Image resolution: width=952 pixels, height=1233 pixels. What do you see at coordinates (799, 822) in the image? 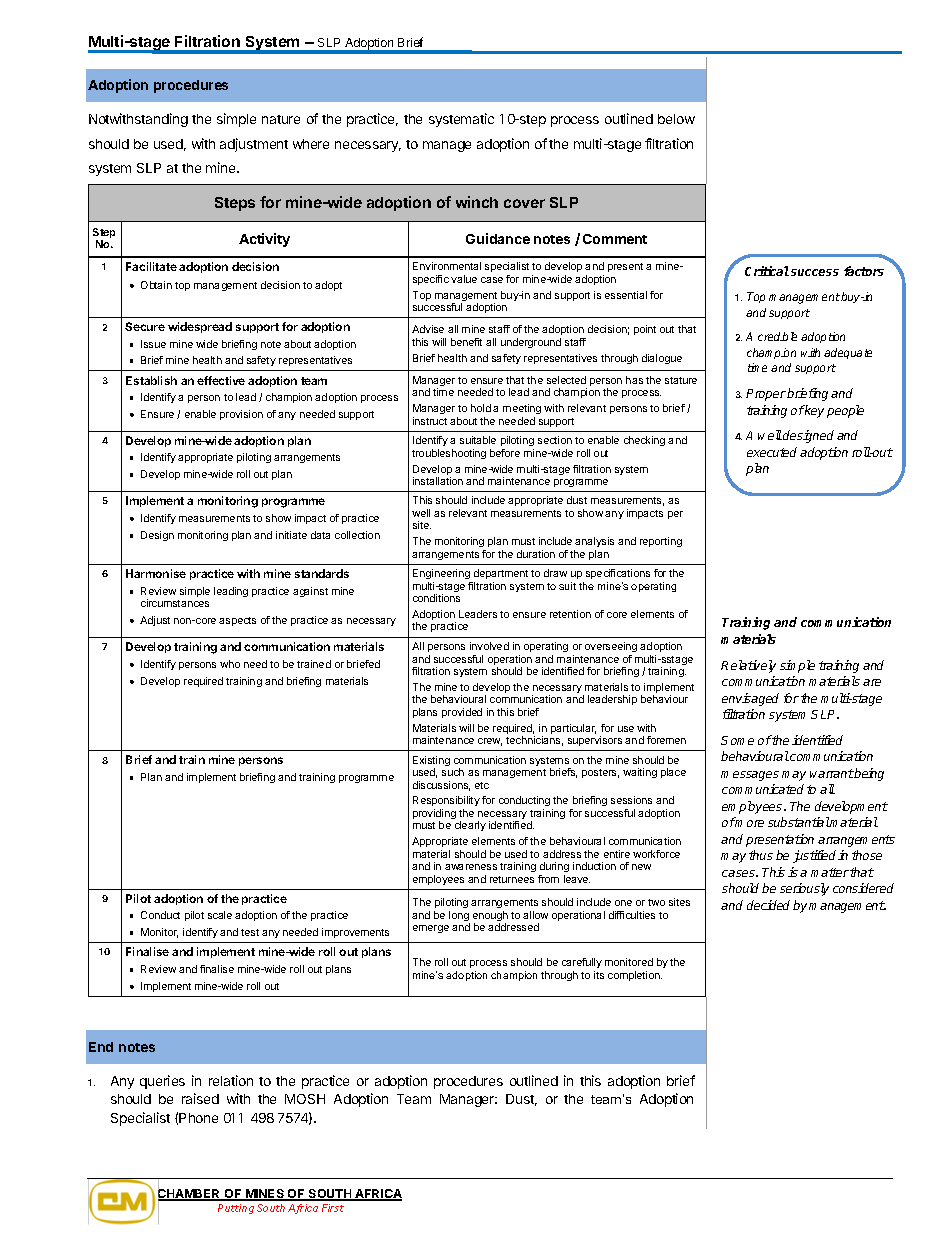
I see `substantial` at bounding box center [799, 822].
